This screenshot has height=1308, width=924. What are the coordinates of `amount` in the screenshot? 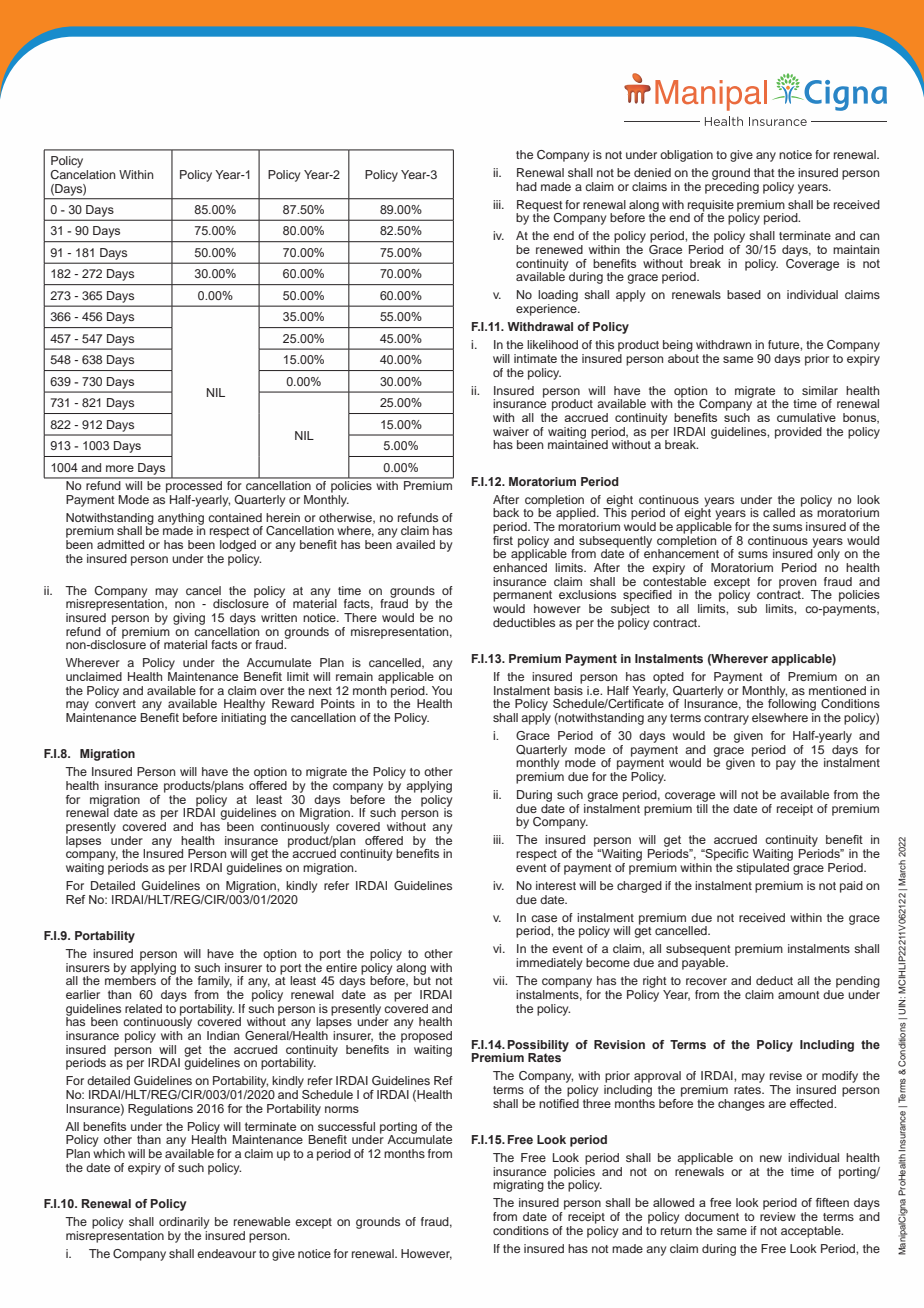 It's located at (799, 995).
